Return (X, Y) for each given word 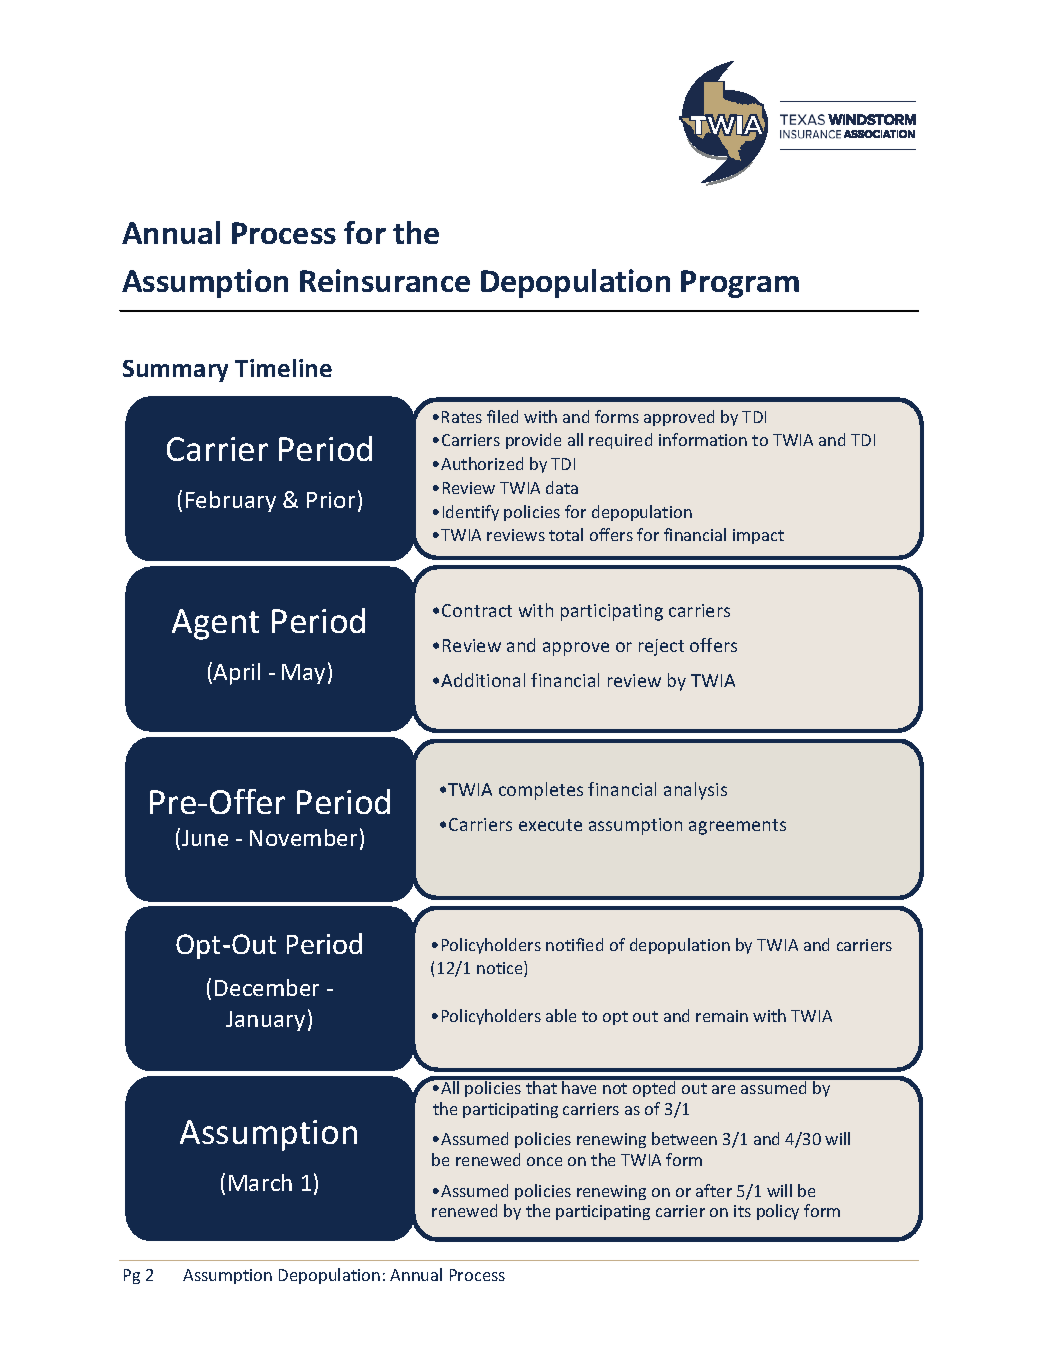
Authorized (482, 463)
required (620, 441)
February (231, 501)
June (205, 838)
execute (550, 825)
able (561, 1015)
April (236, 674)
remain (722, 1016)
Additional (483, 680)
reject (661, 647)
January (265, 1021)
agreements (737, 827)
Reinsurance (385, 280)
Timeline (283, 368)
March (260, 1182)
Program (740, 284)
